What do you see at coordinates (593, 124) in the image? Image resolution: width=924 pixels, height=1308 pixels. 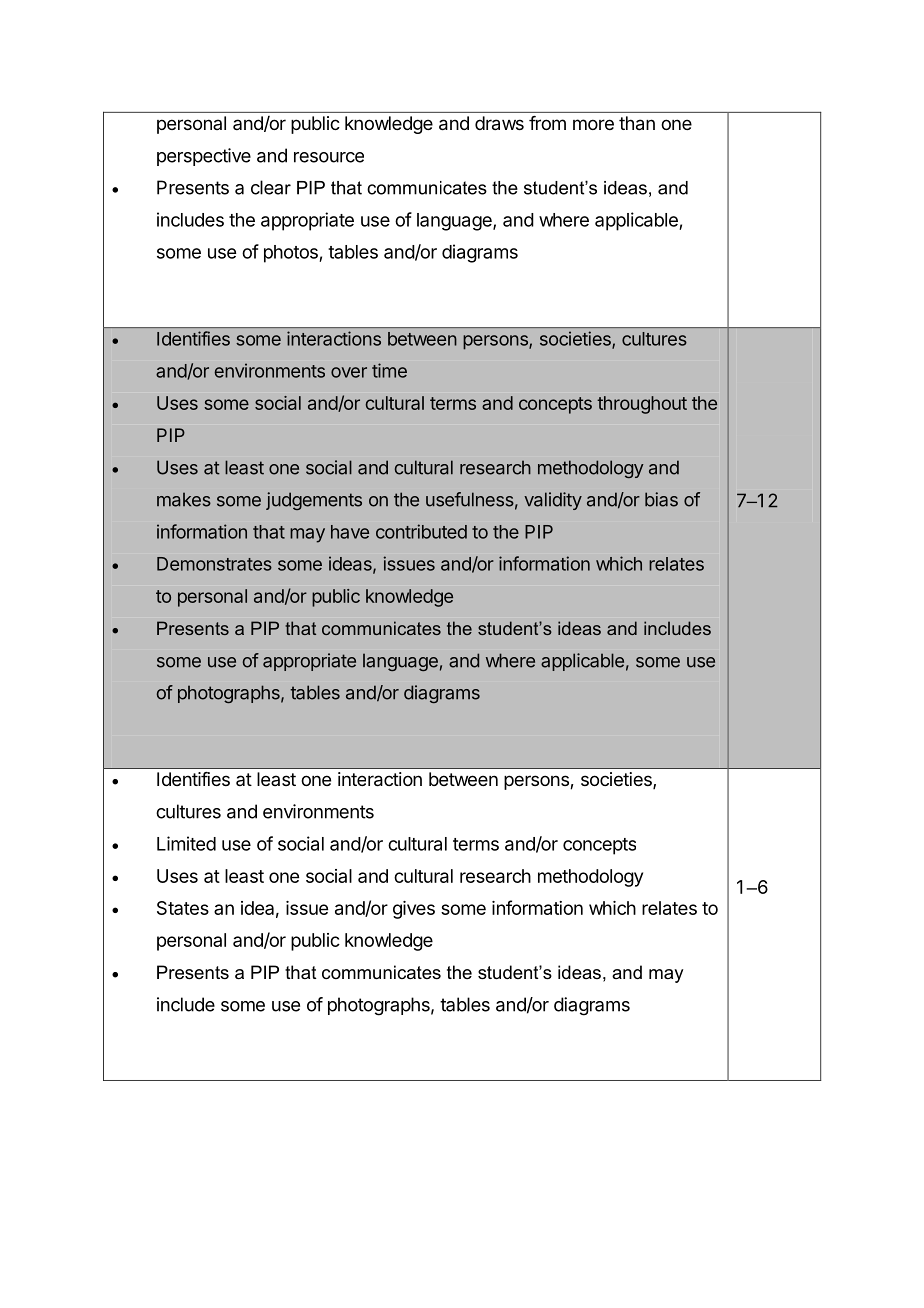 I see `more` at bounding box center [593, 124].
